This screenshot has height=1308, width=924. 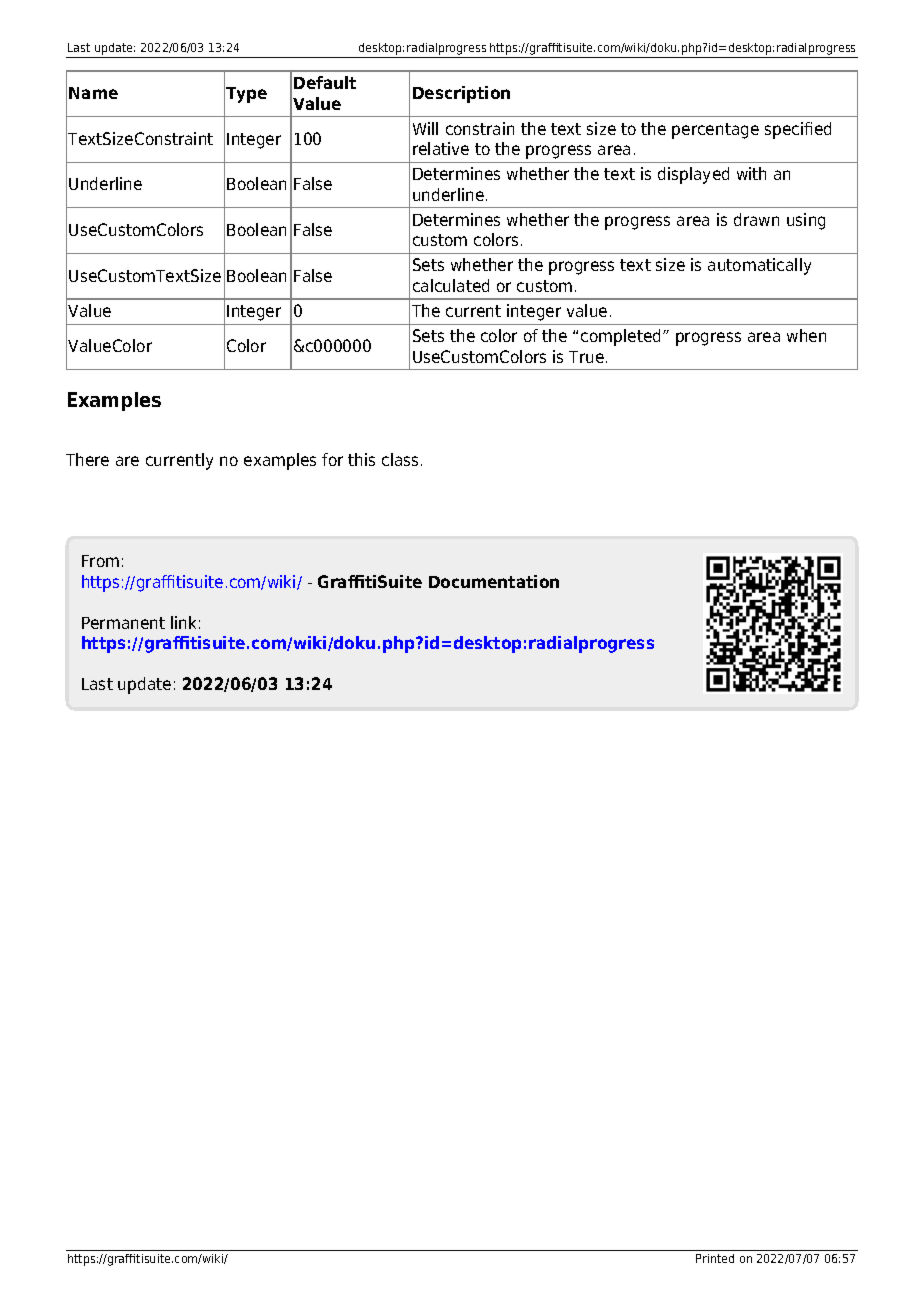 What do you see at coordinates (123, 623) in the screenshot?
I see `Permanent` at bounding box center [123, 623].
